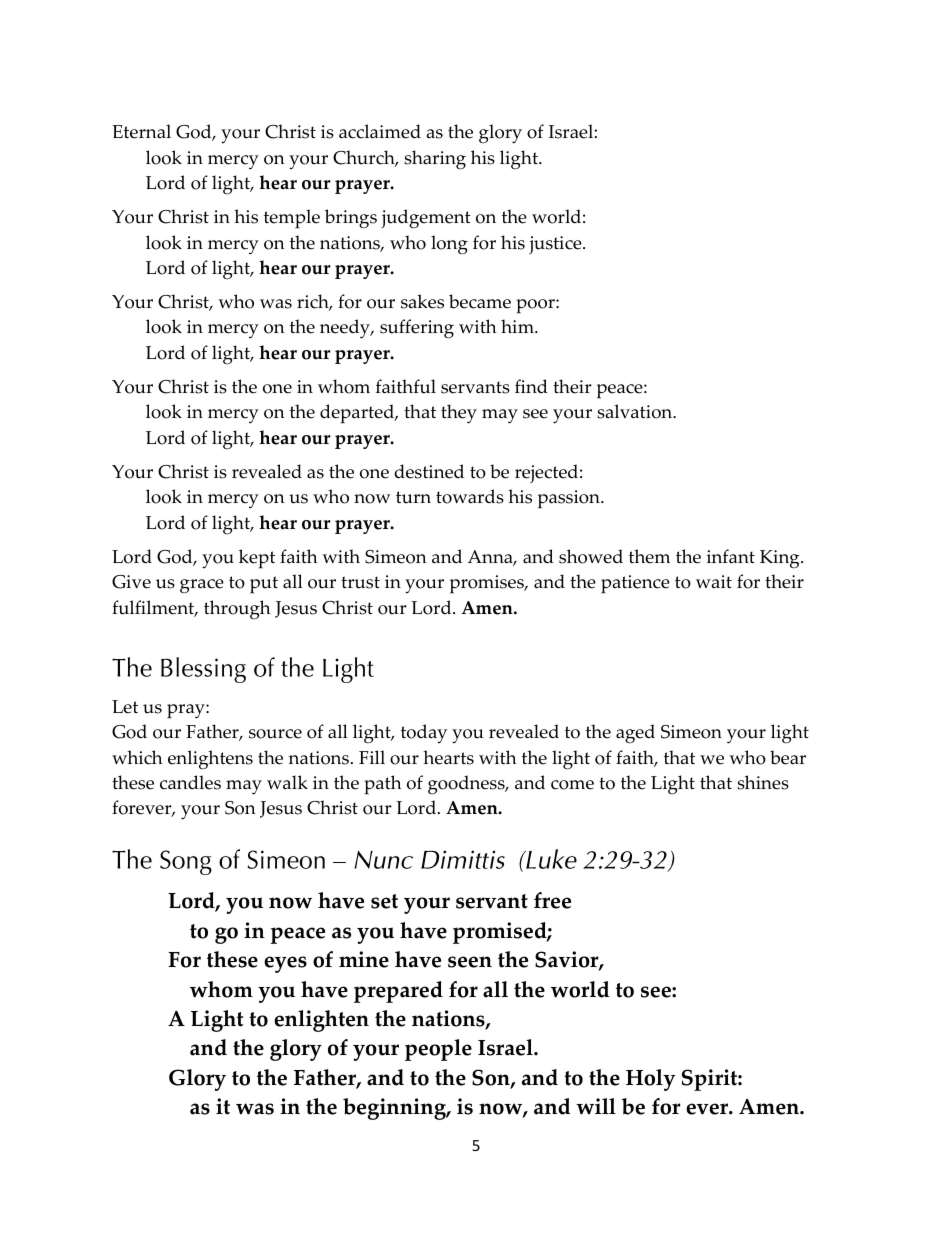  What do you see at coordinates (141, 131) in the screenshot?
I see `Eternal` at bounding box center [141, 131].
